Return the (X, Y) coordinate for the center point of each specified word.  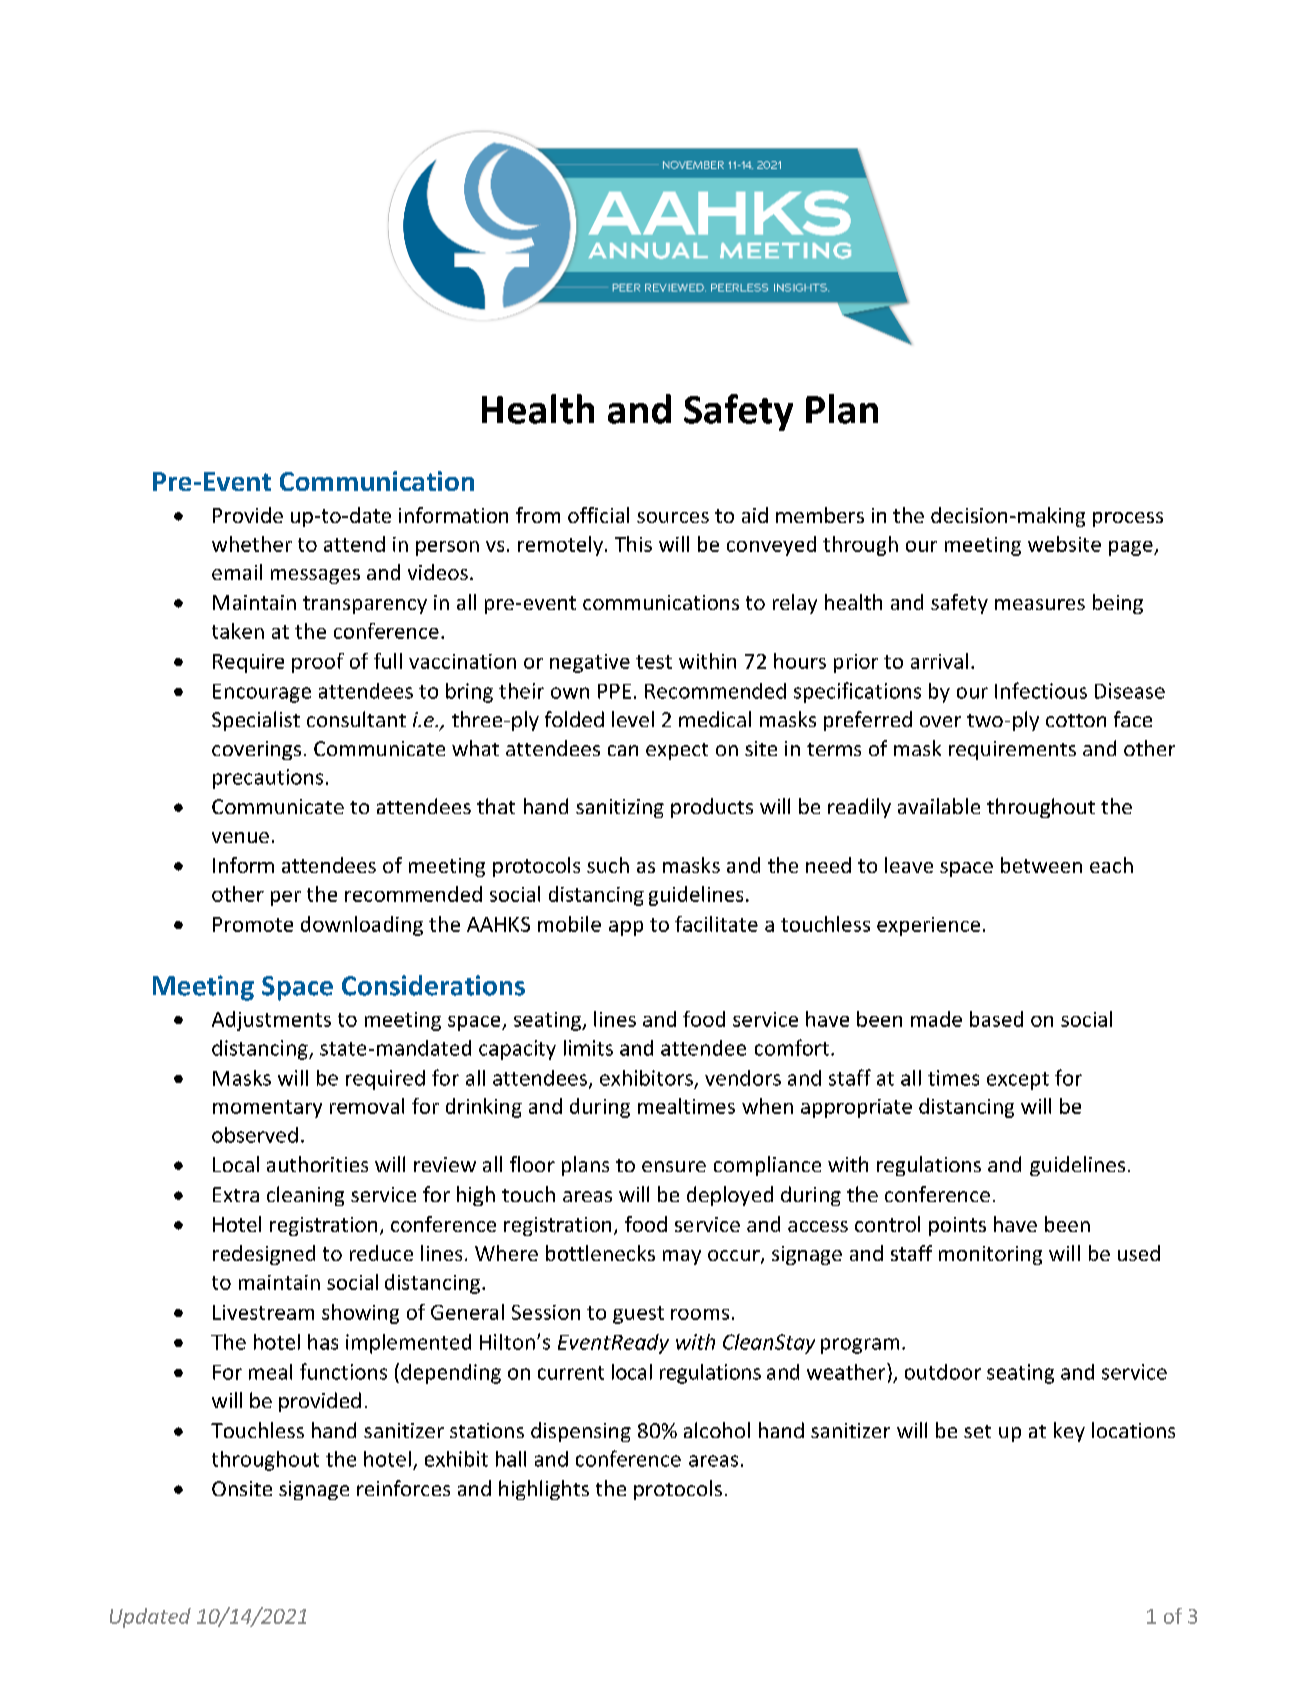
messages (315, 576)
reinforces (403, 1488)
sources (673, 517)
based (996, 1019)
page (1132, 548)
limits (588, 1048)
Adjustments (271, 1021)
